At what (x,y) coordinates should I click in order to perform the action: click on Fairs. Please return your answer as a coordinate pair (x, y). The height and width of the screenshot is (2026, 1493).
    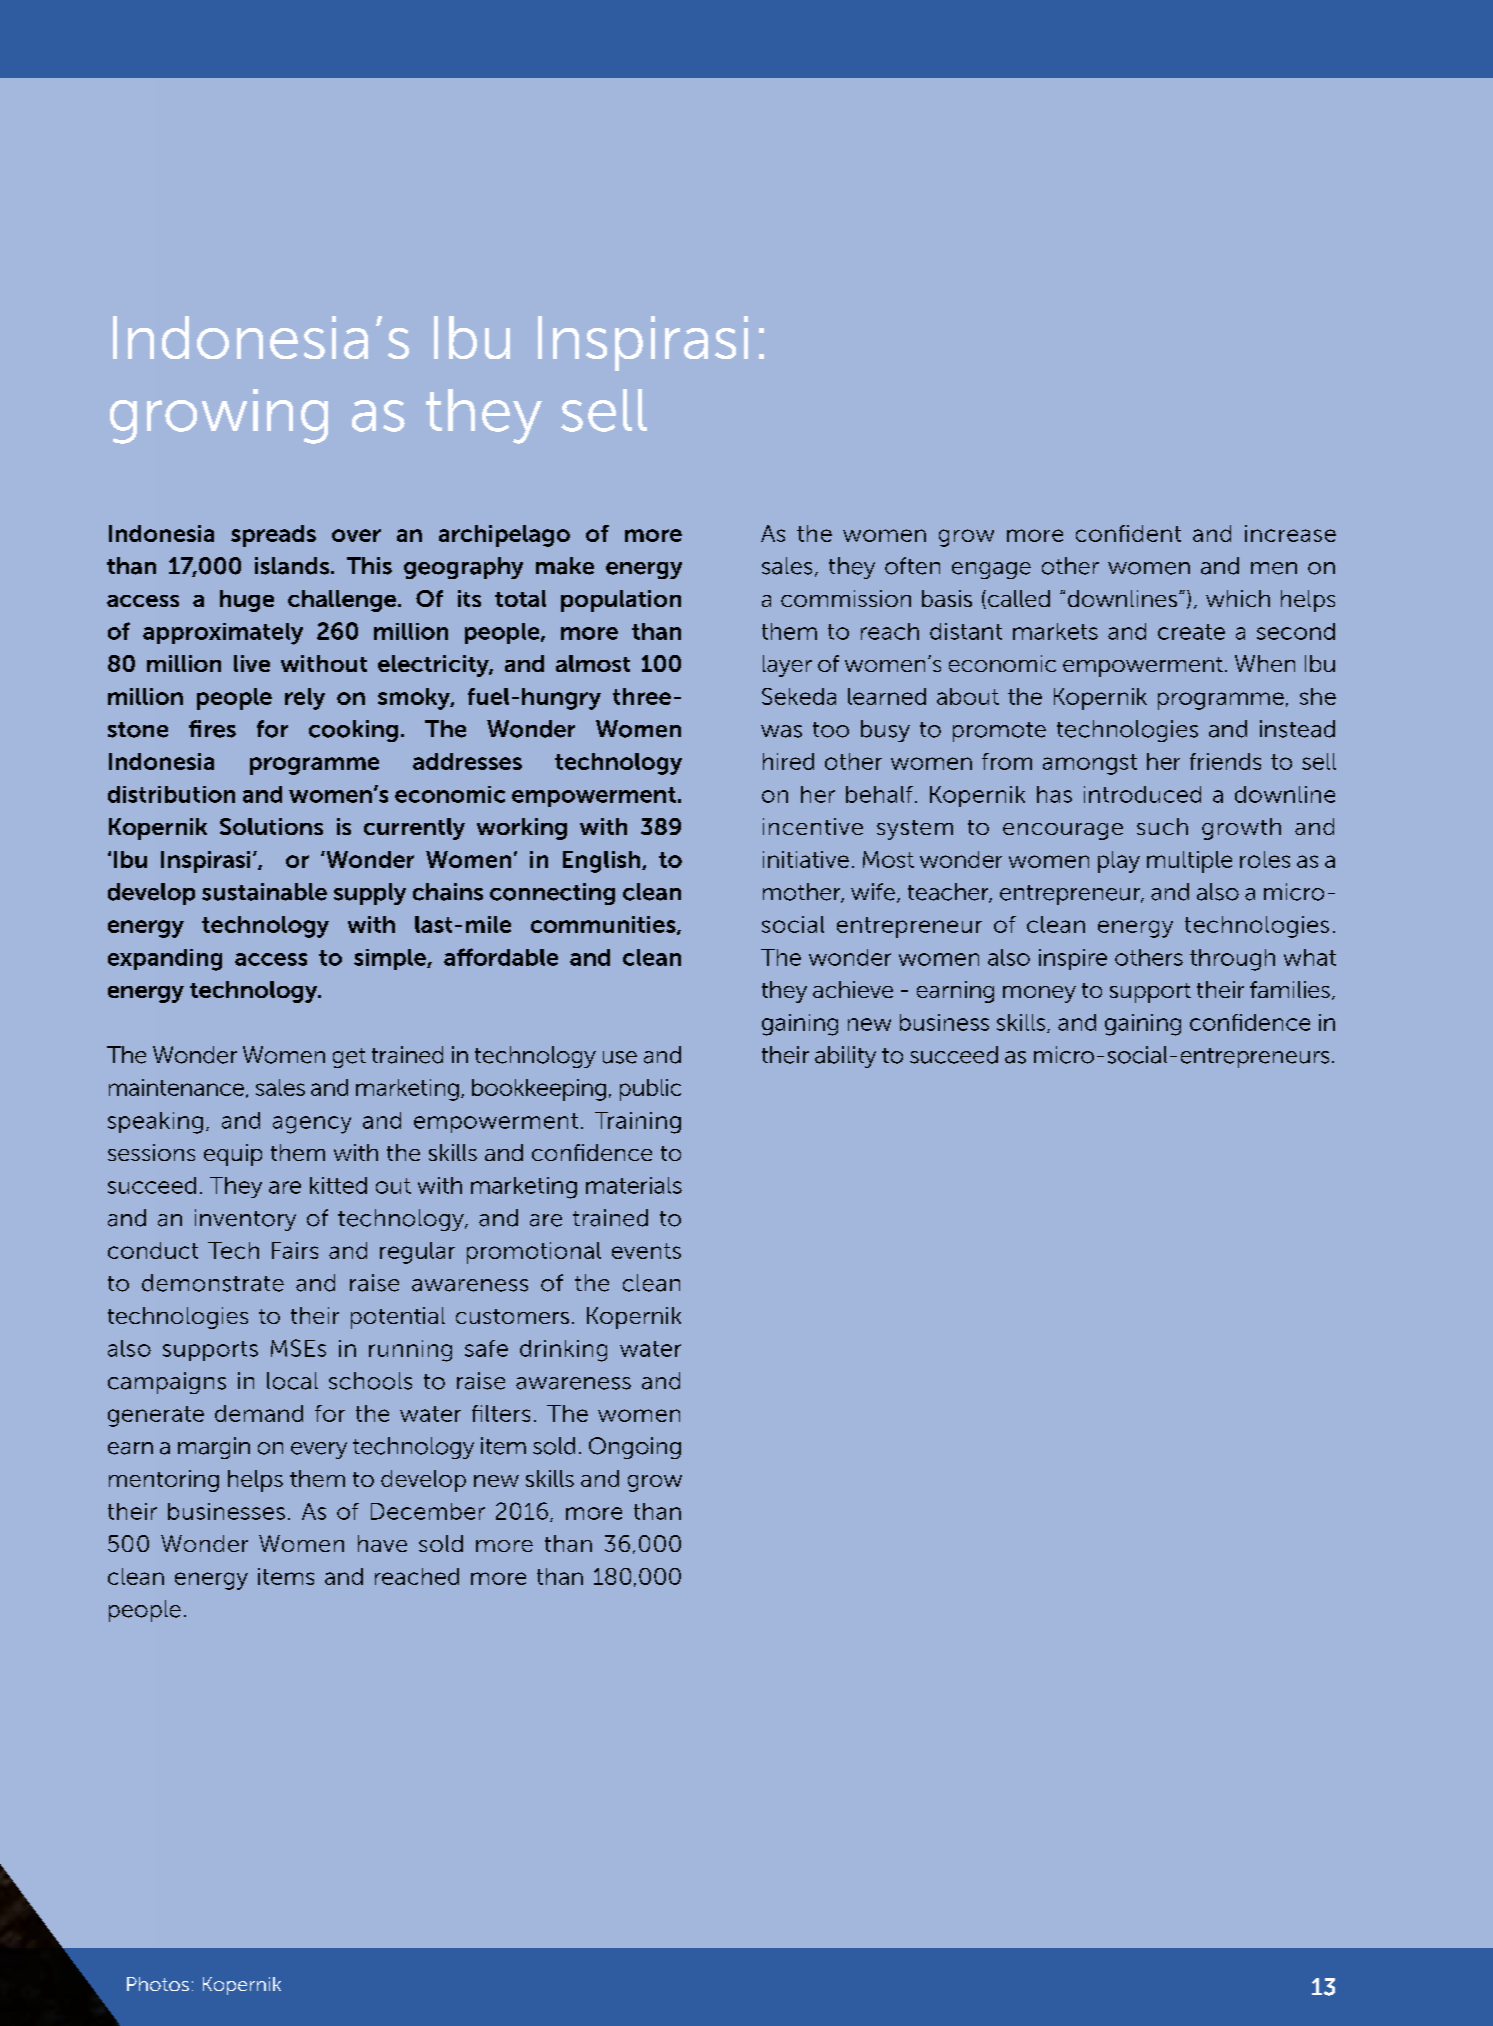
    Looking at the image, I should click on (295, 1250).
